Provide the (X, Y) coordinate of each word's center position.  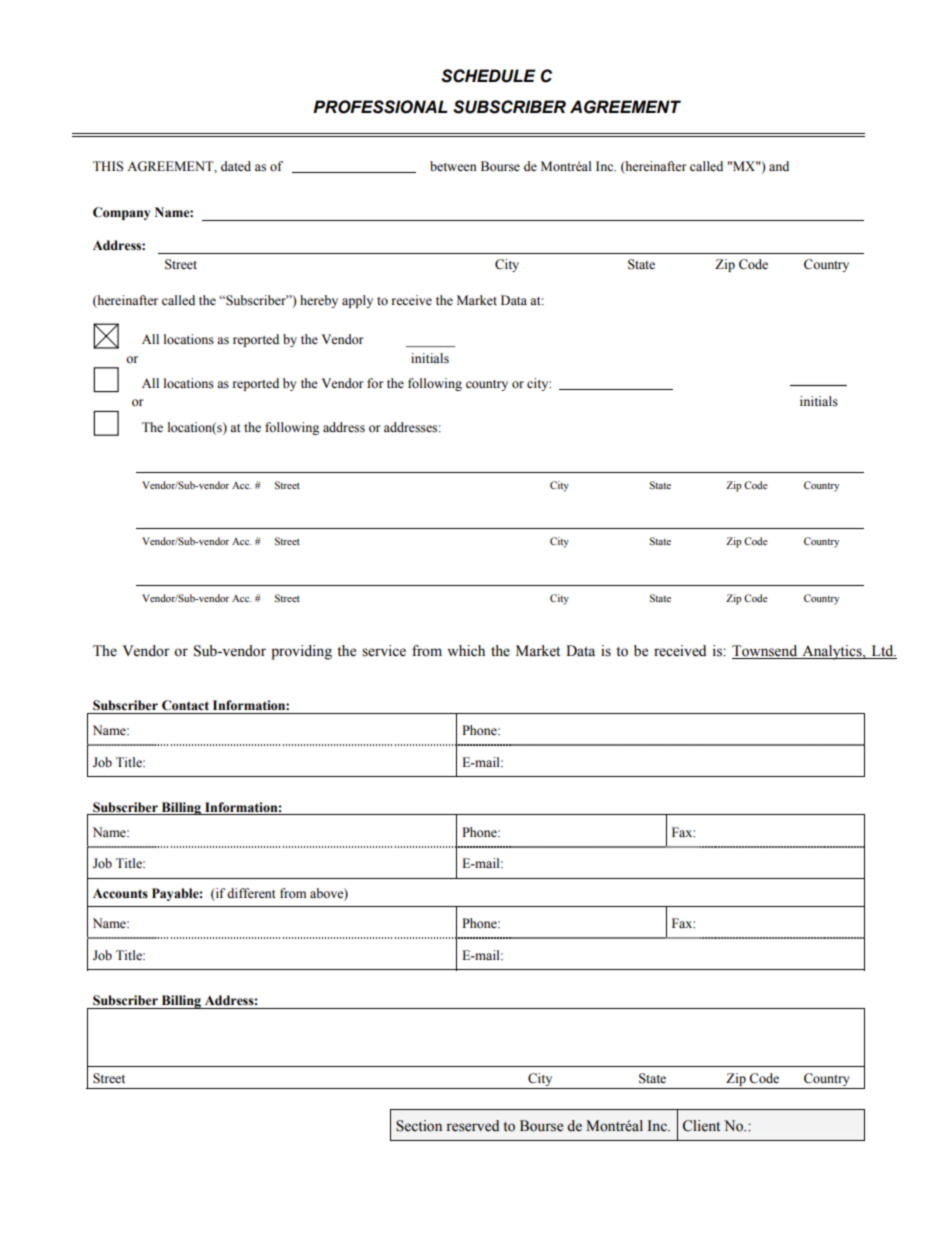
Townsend (766, 652)
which (466, 651)
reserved (472, 1126)
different (251, 893)
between (453, 166)
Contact (185, 705)
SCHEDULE (488, 76)
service (384, 651)
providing (301, 652)
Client (701, 1126)
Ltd (882, 652)
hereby (319, 301)
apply (357, 301)
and (779, 166)
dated (236, 166)
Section (419, 1126)
